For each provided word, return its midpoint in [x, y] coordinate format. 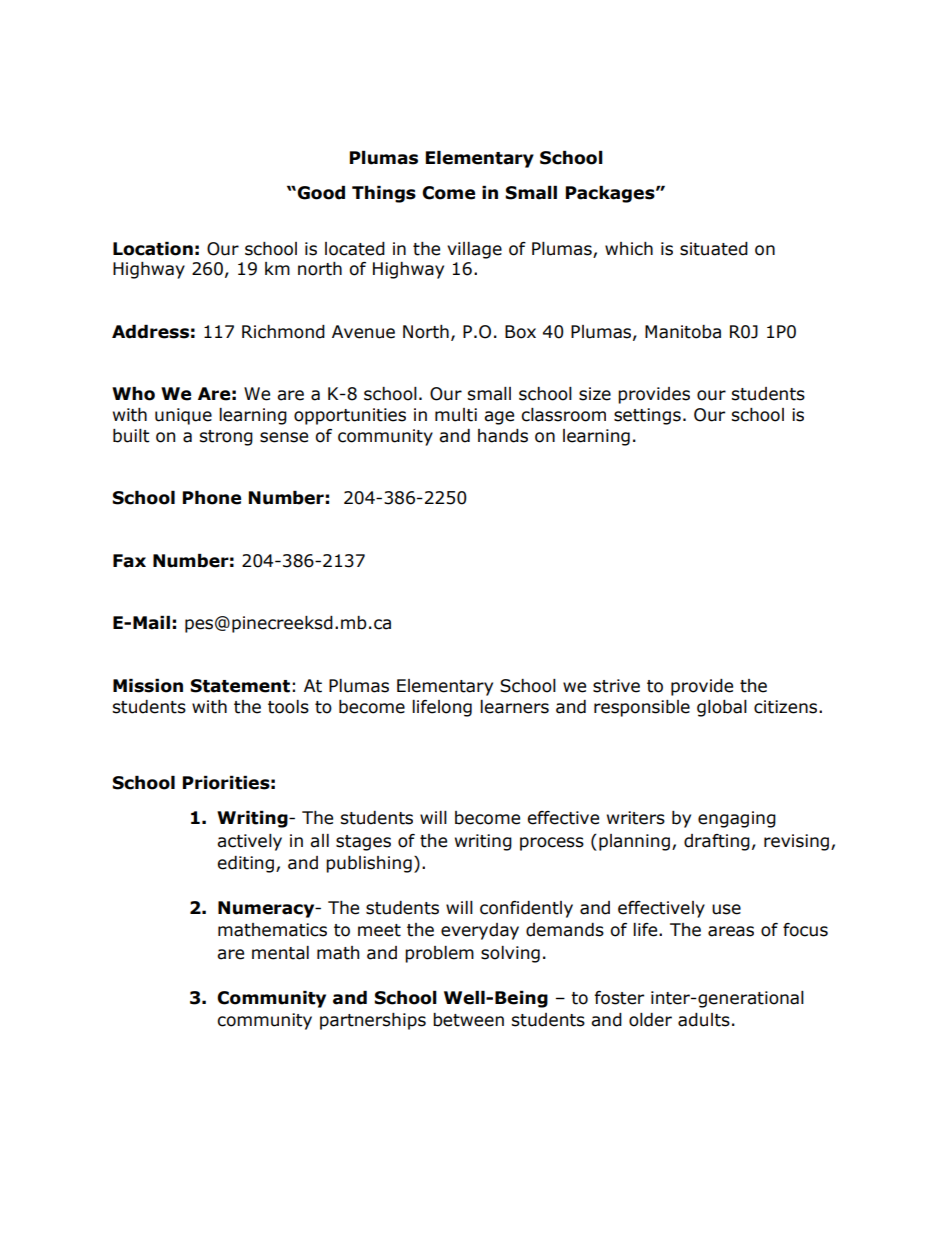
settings [647, 416]
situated [714, 249]
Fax [129, 561]
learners [514, 707]
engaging [737, 819]
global [722, 708]
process [552, 844]
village [474, 250]
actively [249, 842]
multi [456, 415]
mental [280, 953]
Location [153, 249]
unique [183, 416]
